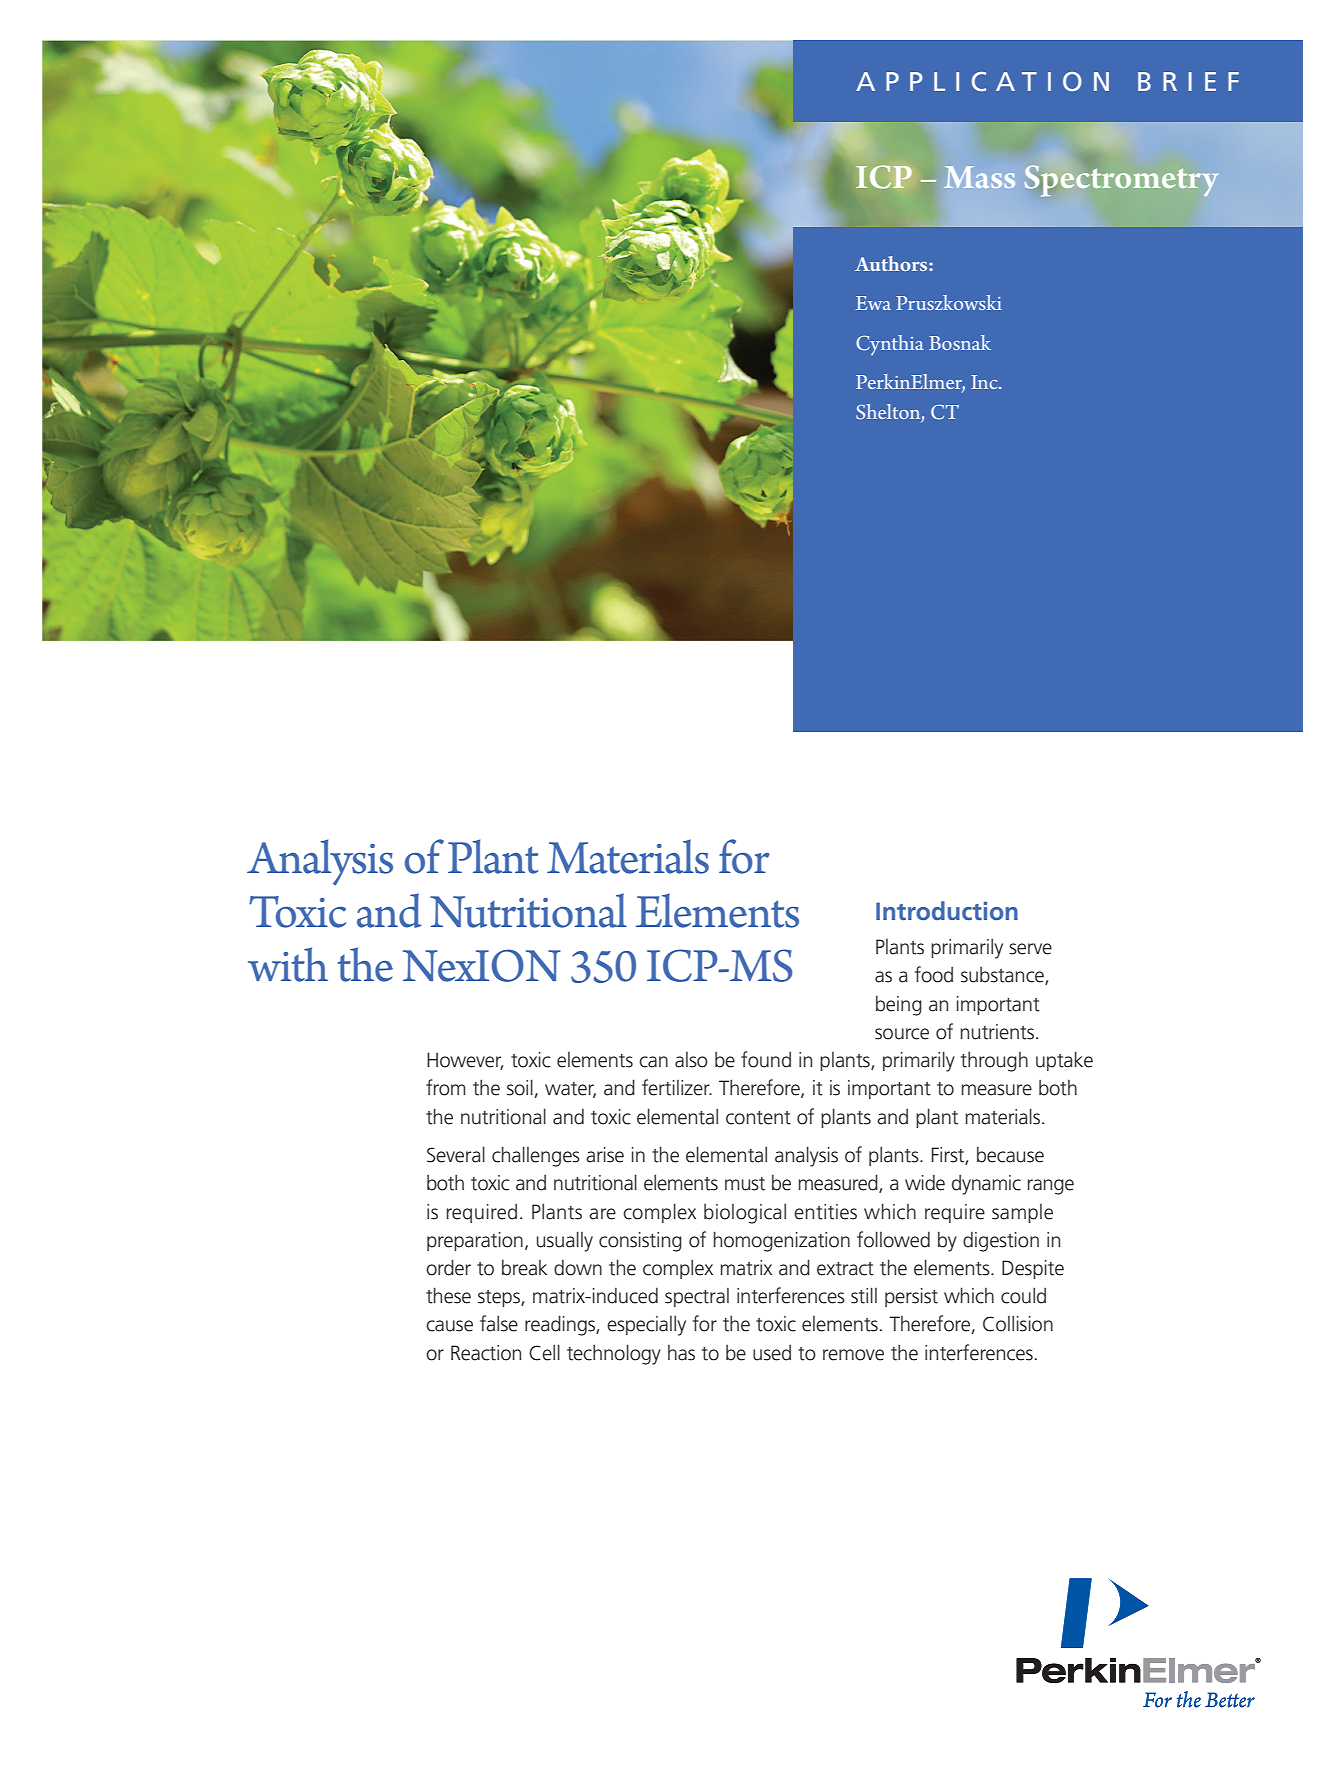 The height and width of the image is (1789, 1342). What do you see at coordinates (448, 1295) in the image?
I see `these` at bounding box center [448, 1295].
